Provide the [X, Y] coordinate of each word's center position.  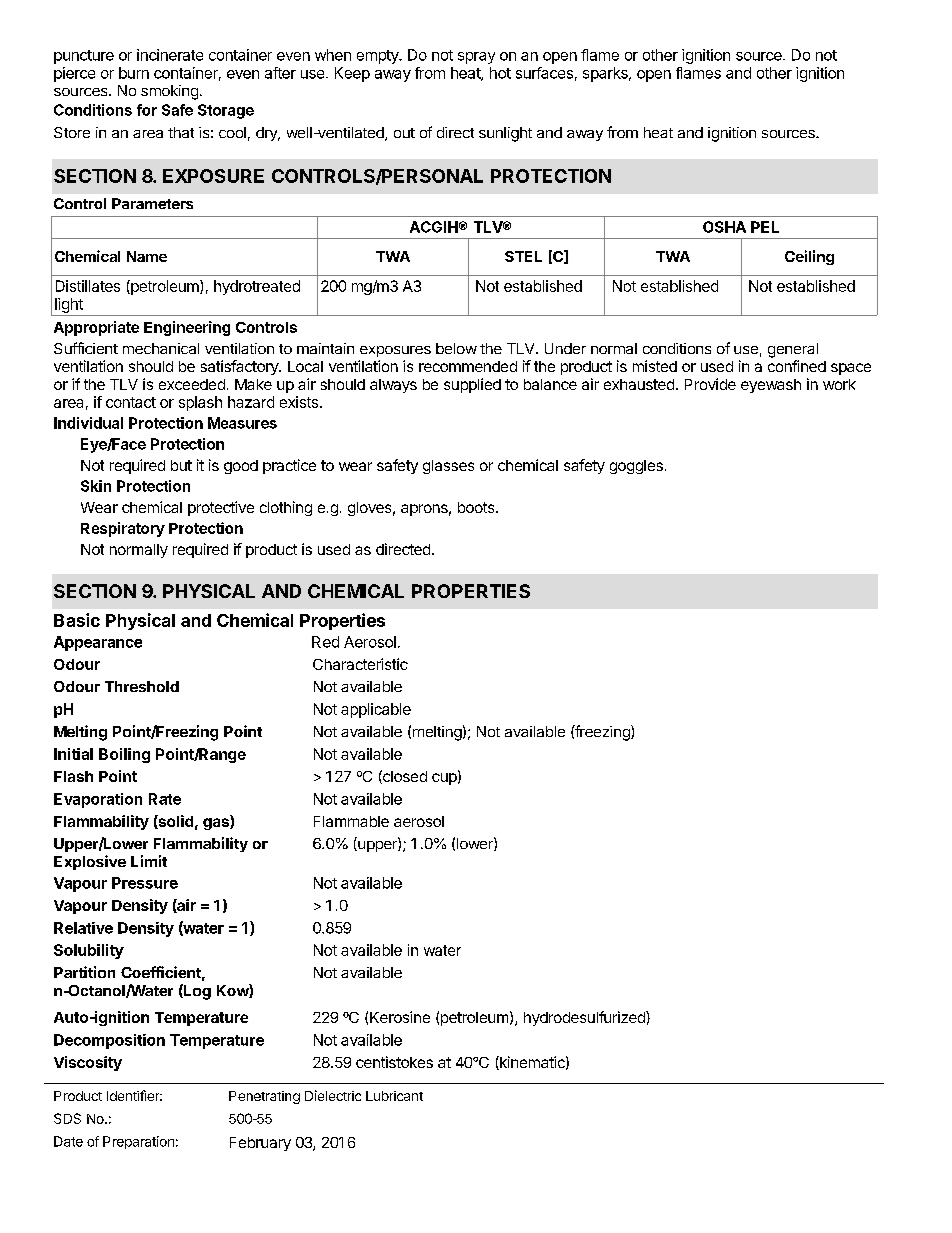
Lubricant [394, 1096]
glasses [448, 467]
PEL [765, 227]
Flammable [351, 821]
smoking [169, 92]
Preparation [138, 1142]
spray [476, 58]
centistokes [394, 1062]
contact [131, 402]
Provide [710, 384]
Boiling [124, 755]
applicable [376, 710]
